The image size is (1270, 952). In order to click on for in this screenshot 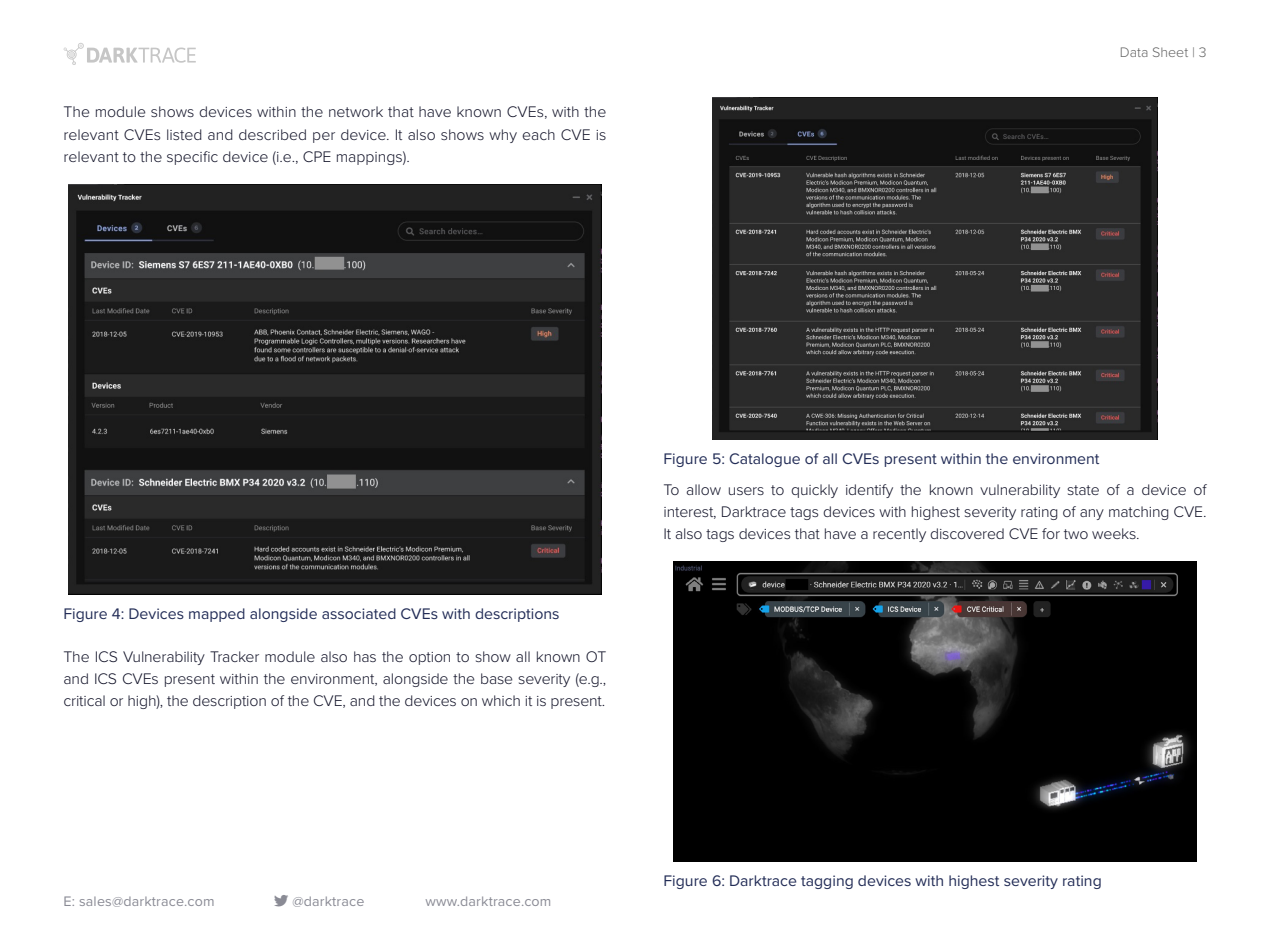, I will do `click(1051, 533)`.
